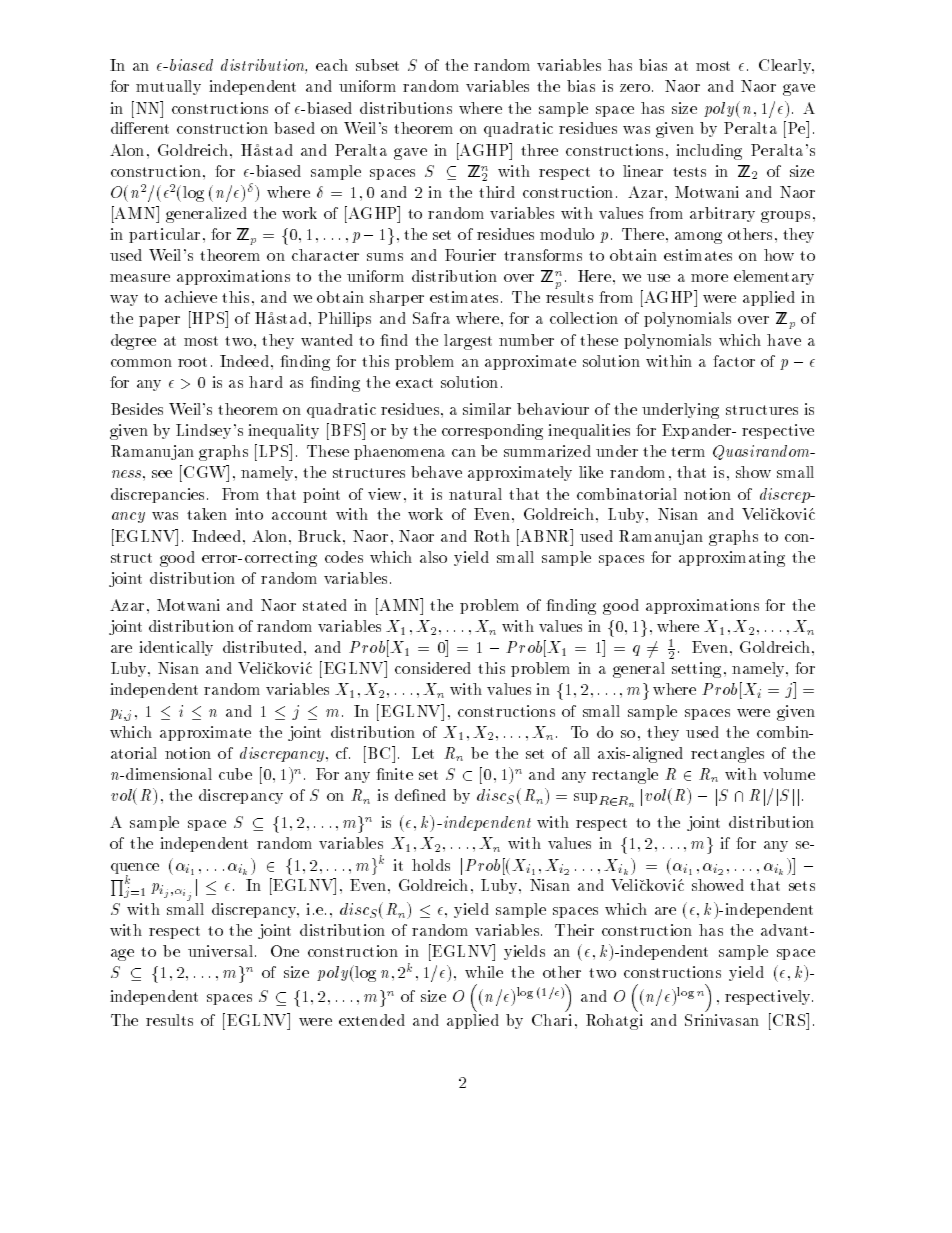 Image resolution: width=952 pixels, height=1233 pixels. What do you see at coordinates (235, 774) in the image?
I see `cube` at bounding box center [235, 774].
